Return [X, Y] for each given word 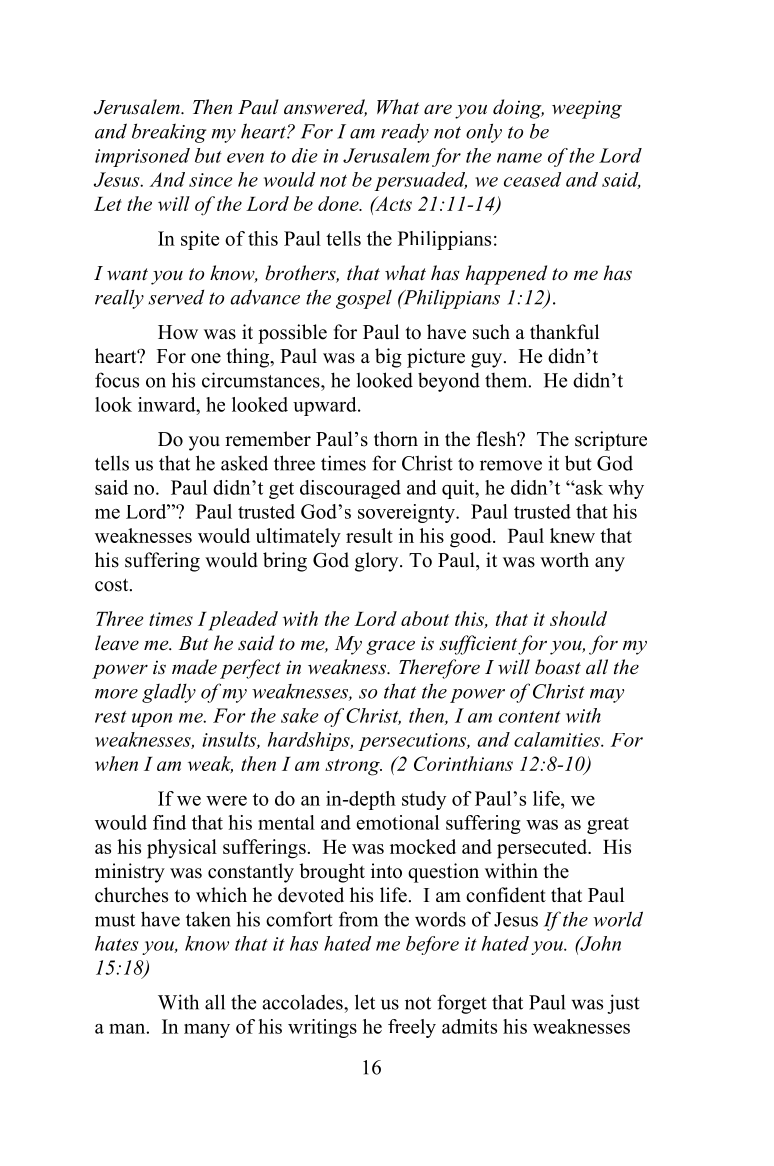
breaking [169, 133]
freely [412, 1028]
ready [405, 133]
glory [378, 562]
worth [564, 560]
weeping [587, 109]
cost [113, 585]
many [207, 1031]
